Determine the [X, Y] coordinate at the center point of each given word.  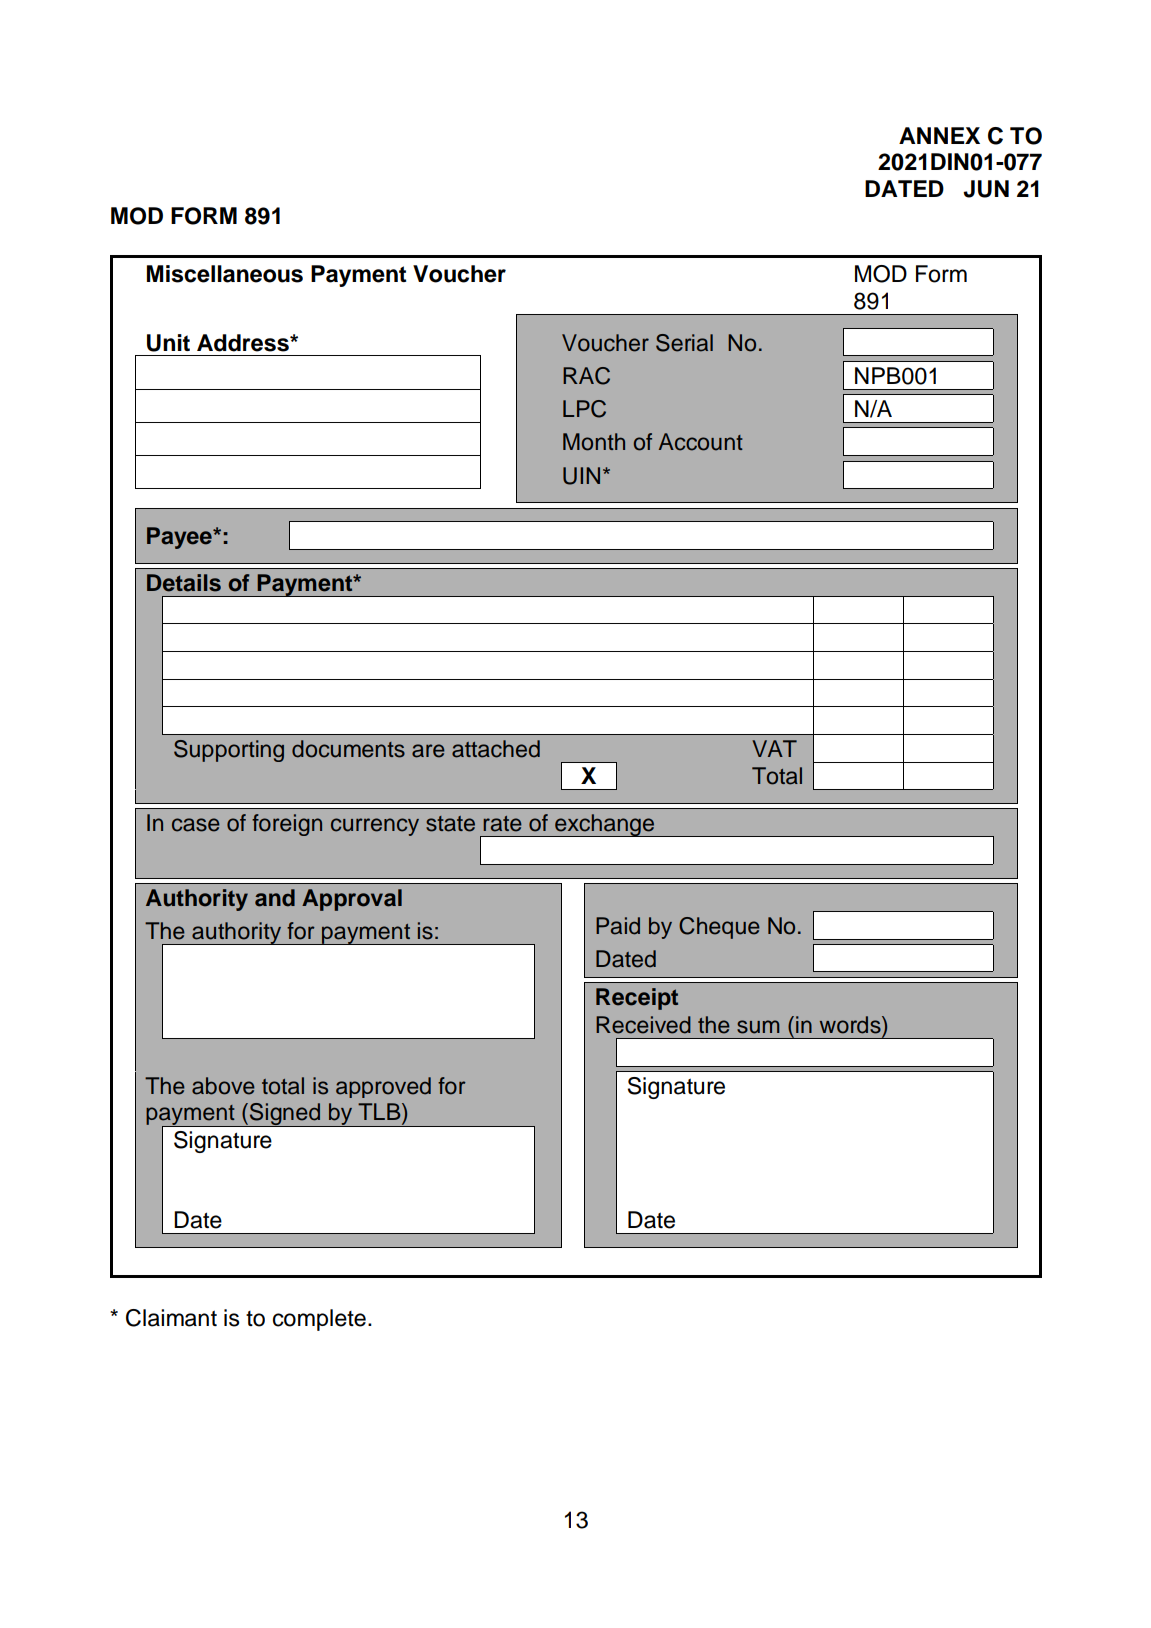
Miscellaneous [225, 274]
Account [701, 442]
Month [594, 442]
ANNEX [939, 135]
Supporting [229, 751]
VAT [774, 748]
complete [319, 1320]
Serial [684, 343]
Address [244, 343]
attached [496, 749]
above [223, 1086]
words [851, 1025]
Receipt [637, 999]
